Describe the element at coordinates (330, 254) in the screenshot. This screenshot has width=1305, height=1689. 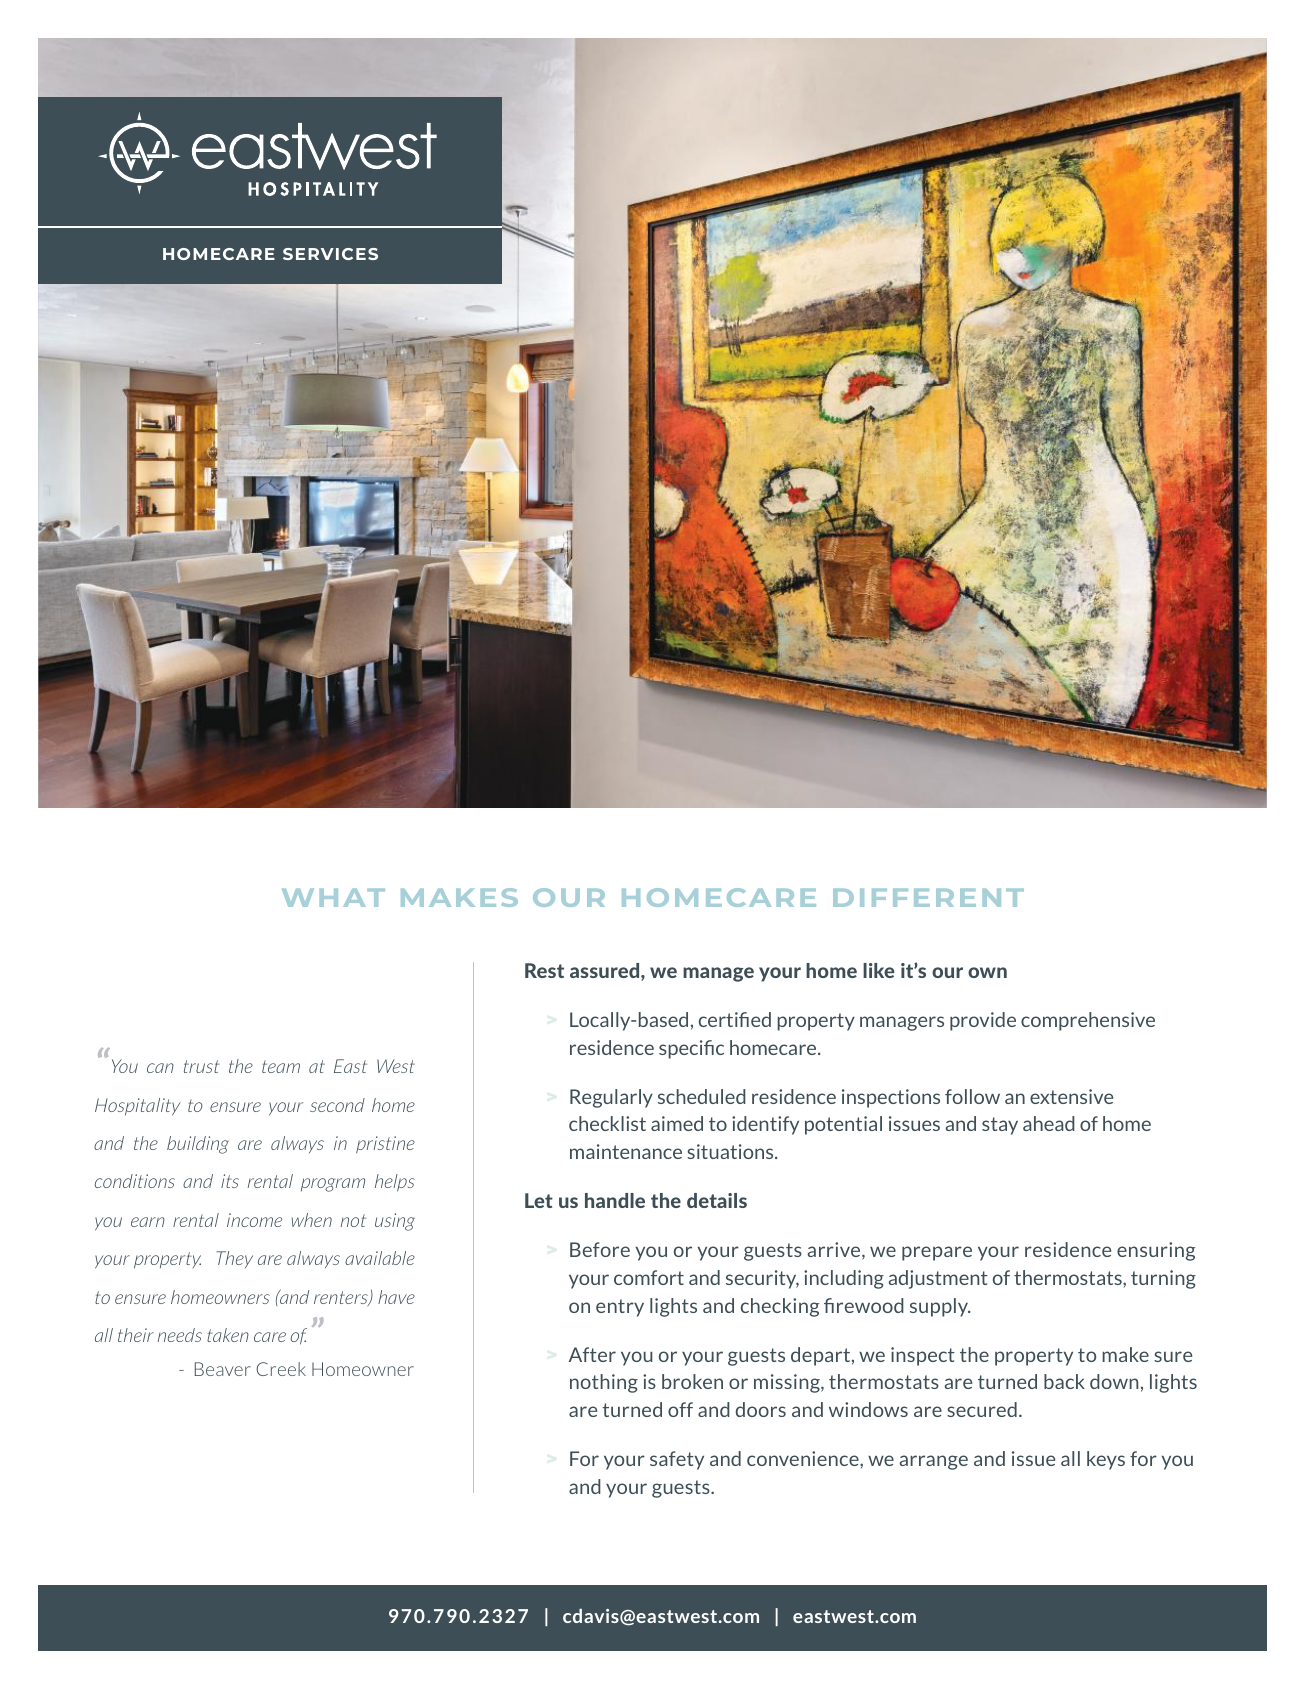
I see `SERVICES` at that location.
